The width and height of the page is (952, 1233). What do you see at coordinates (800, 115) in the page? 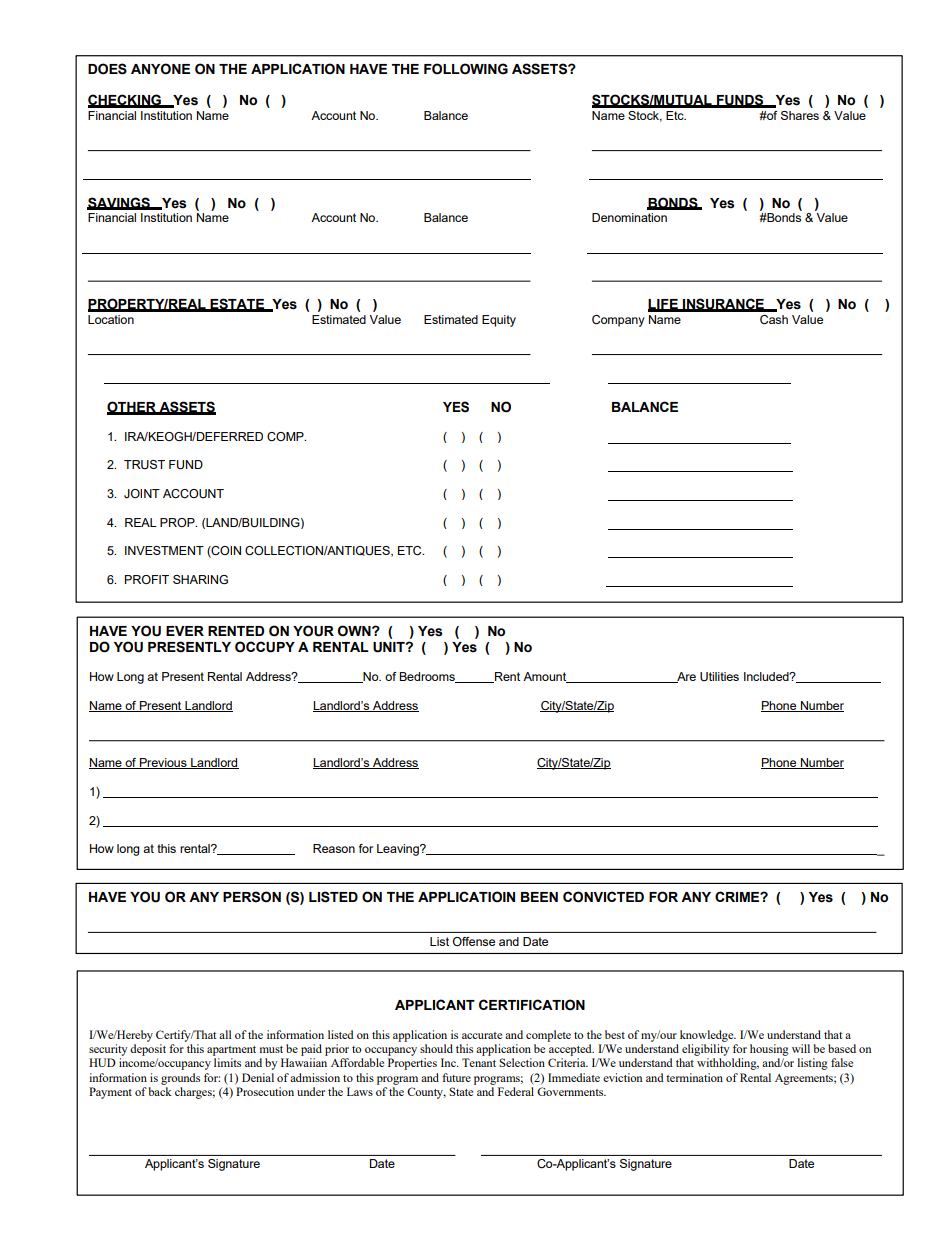
I see `Shares` at bounding box center [800, 115].
